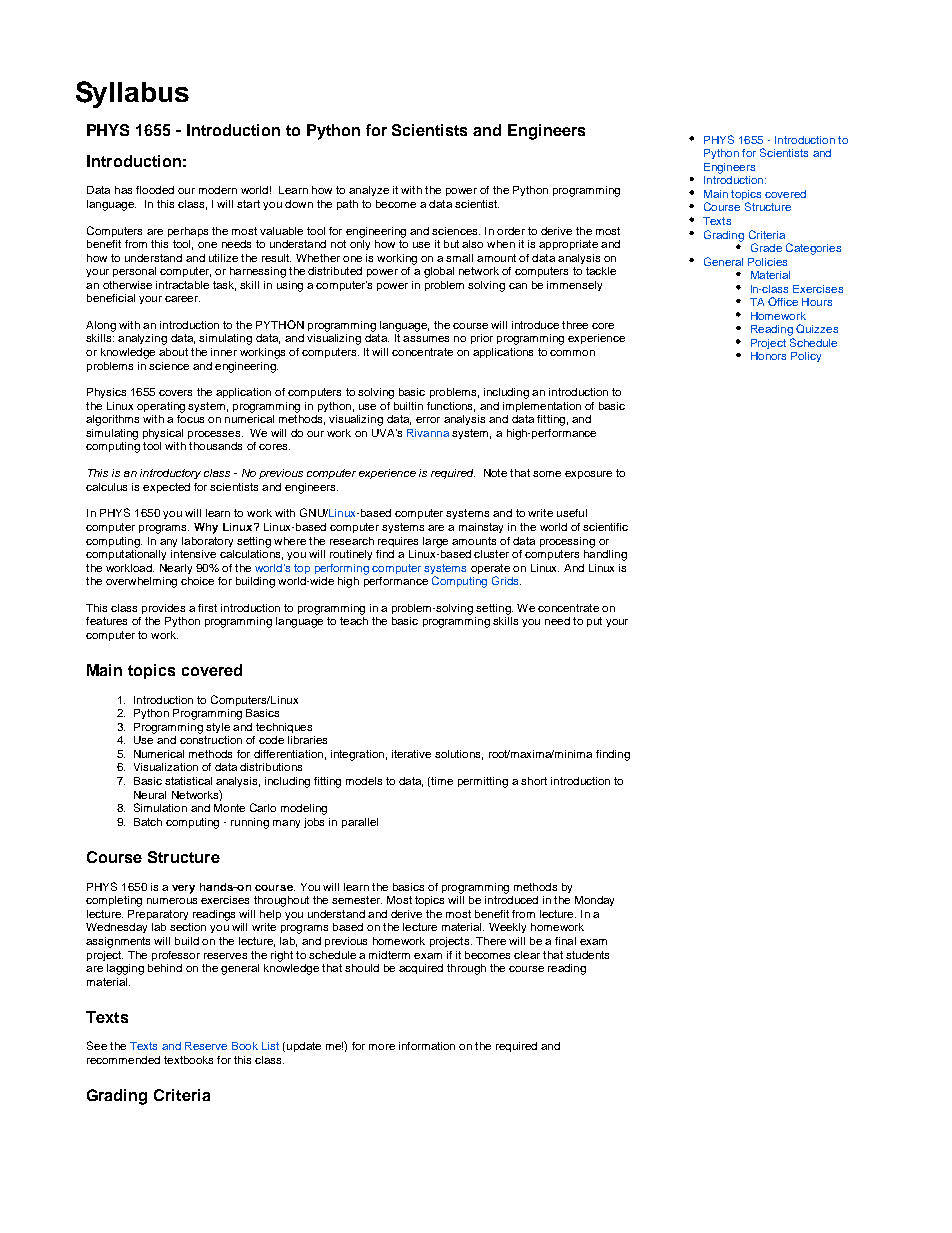  I want to click on recommended, so click(123, 1060).
